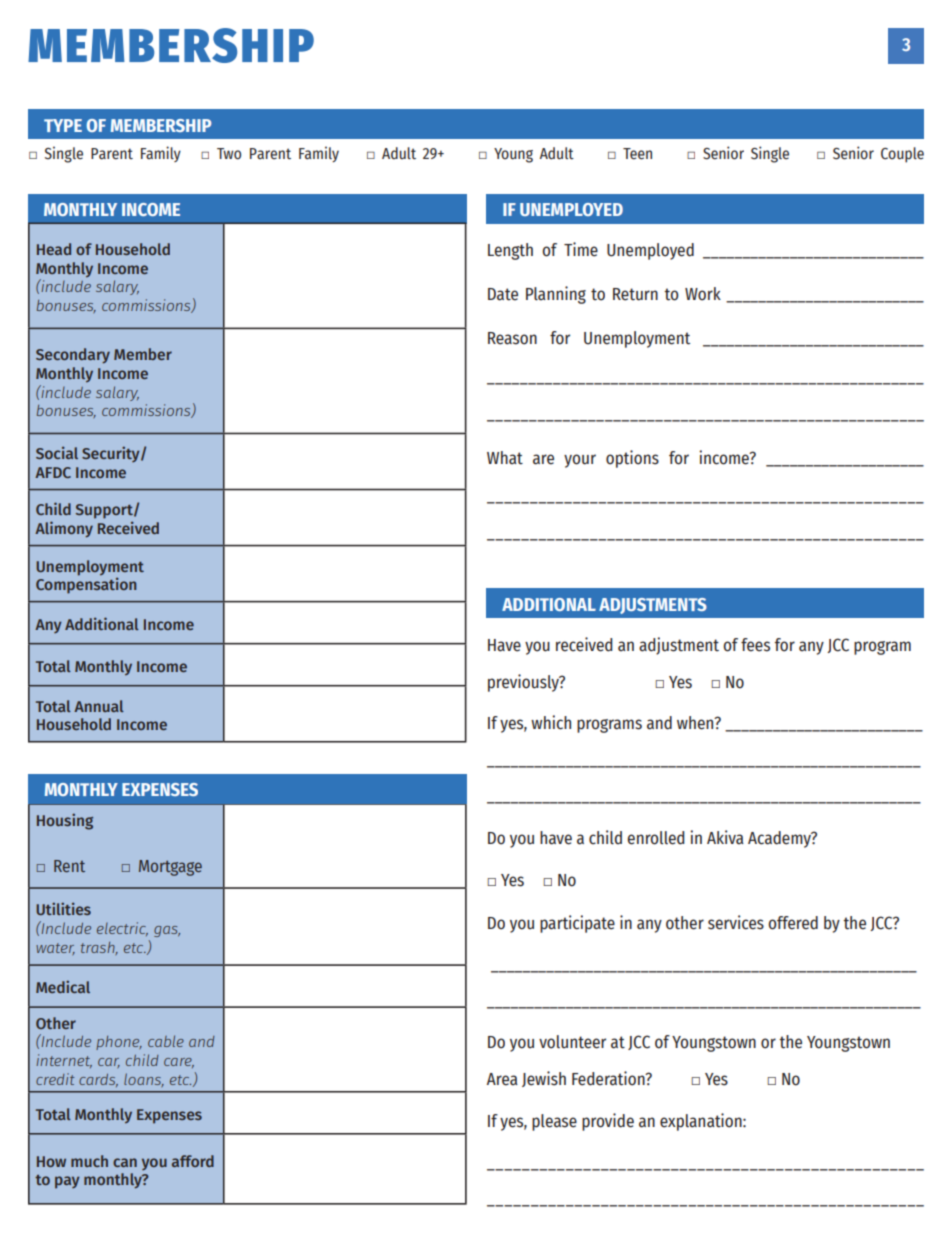 The width and height of the document is (952, 1233). What do you see at coordinates (902, 155) in the document?
I see `Couple` at bounding box center [902, 155].
